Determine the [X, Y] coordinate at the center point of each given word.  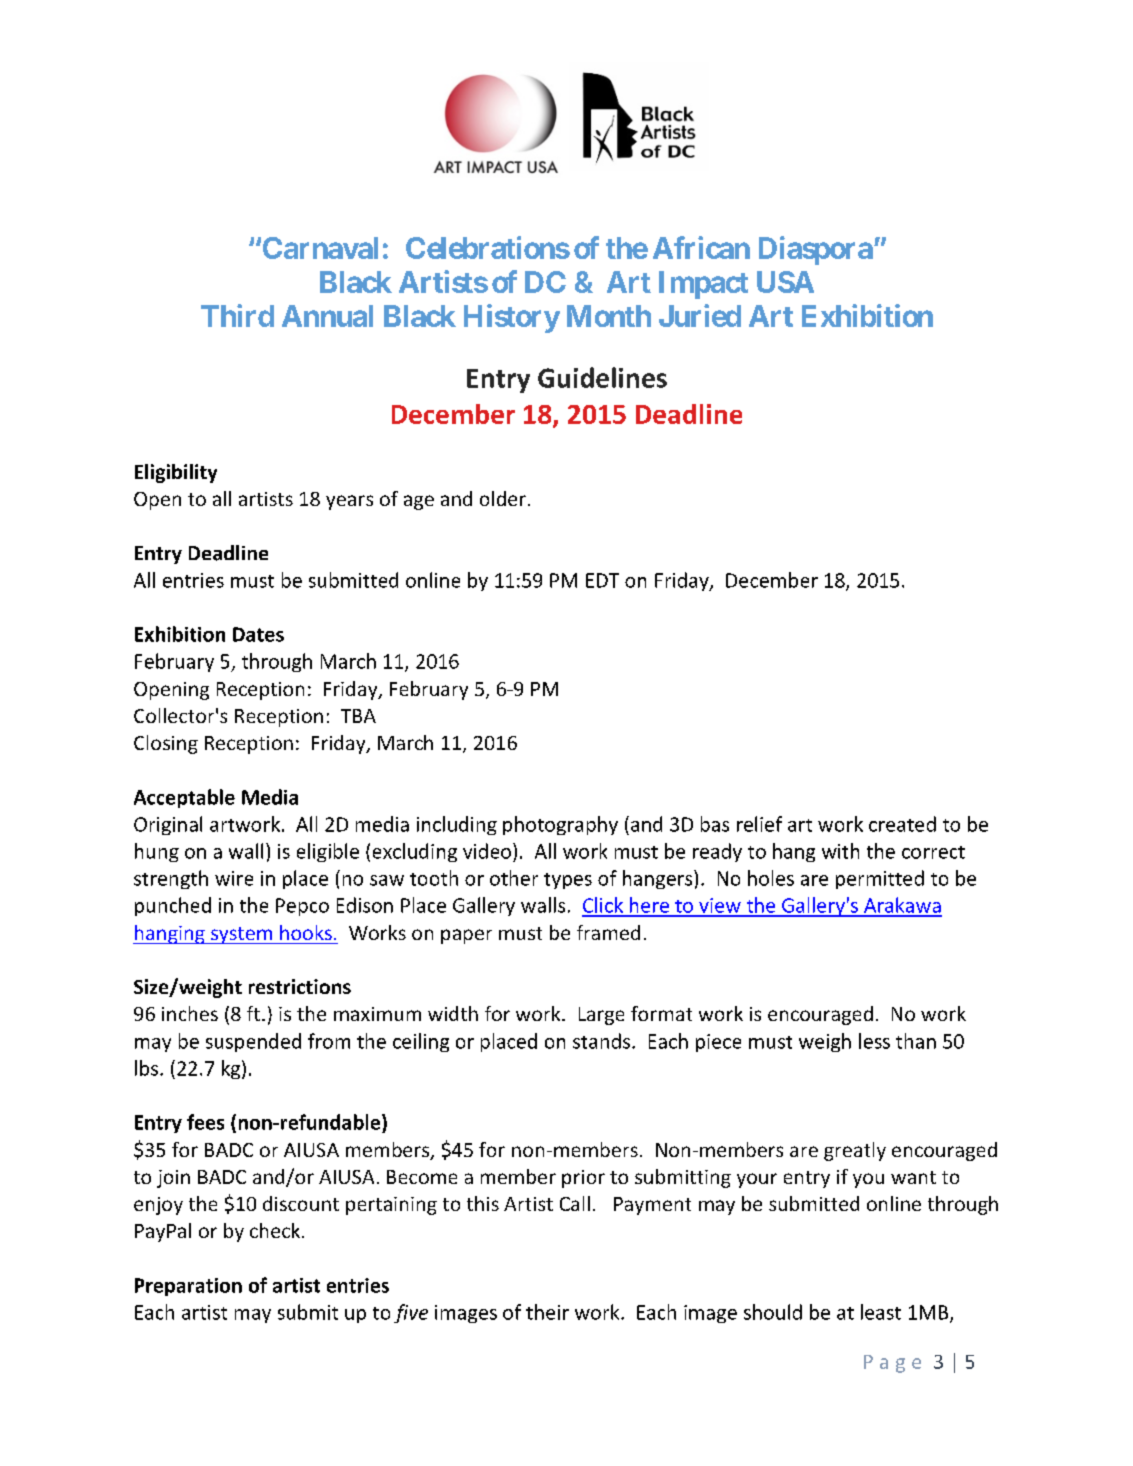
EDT [602, 580]
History [512, 318]
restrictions [300, 986]
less [874, 1041]
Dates [258, 634]
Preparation [188, 1287]
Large [601, 1016]
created [902, 824]
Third [237, 315]
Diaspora [816, 250]
